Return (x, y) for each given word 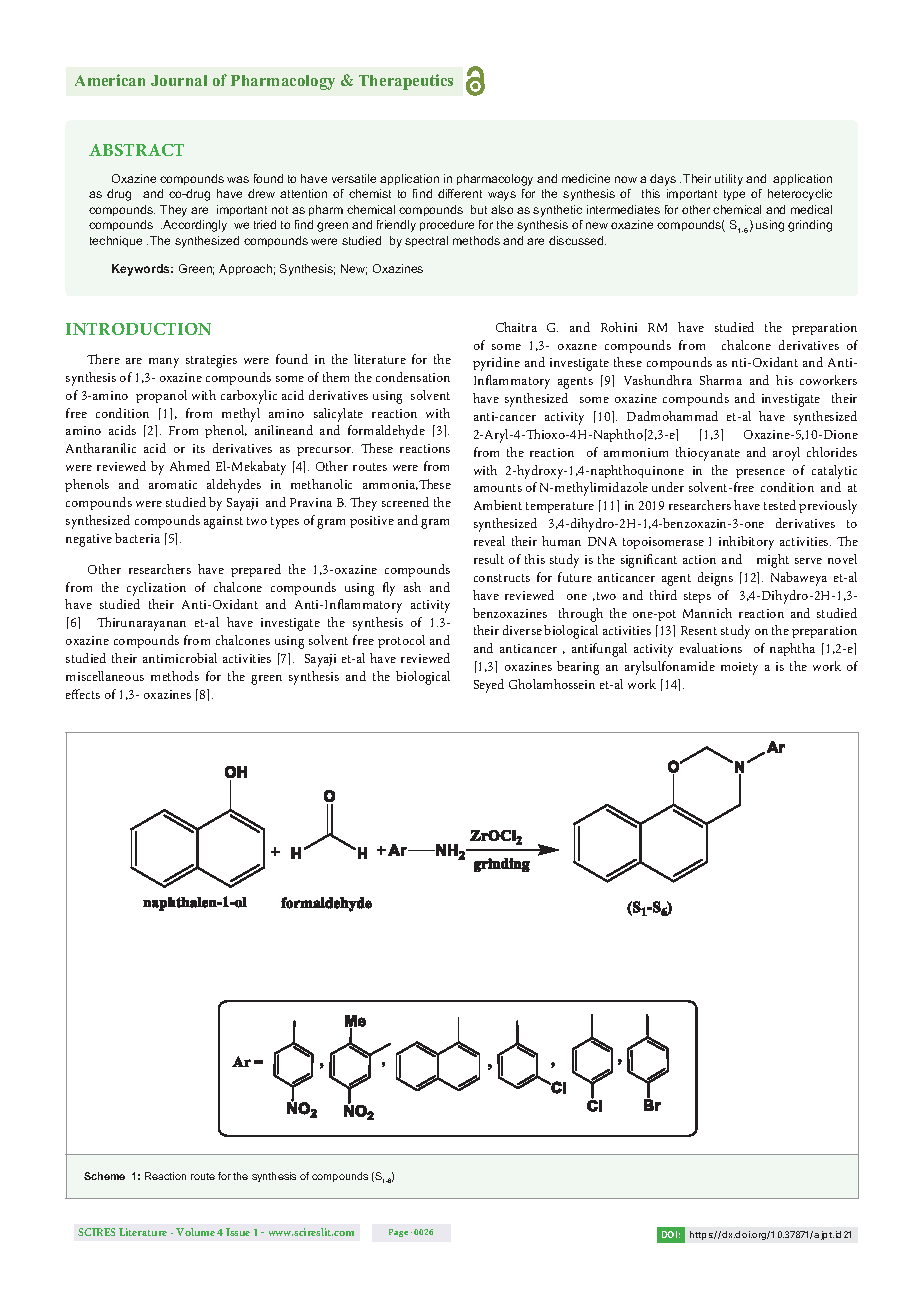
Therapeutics (406, 82)
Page (398, 1233)
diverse (522, 630)
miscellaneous (105, 676)
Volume (195, 1232)
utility (729, 180)
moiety (739, 668)
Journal (179, 80)
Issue (238, 1232)
